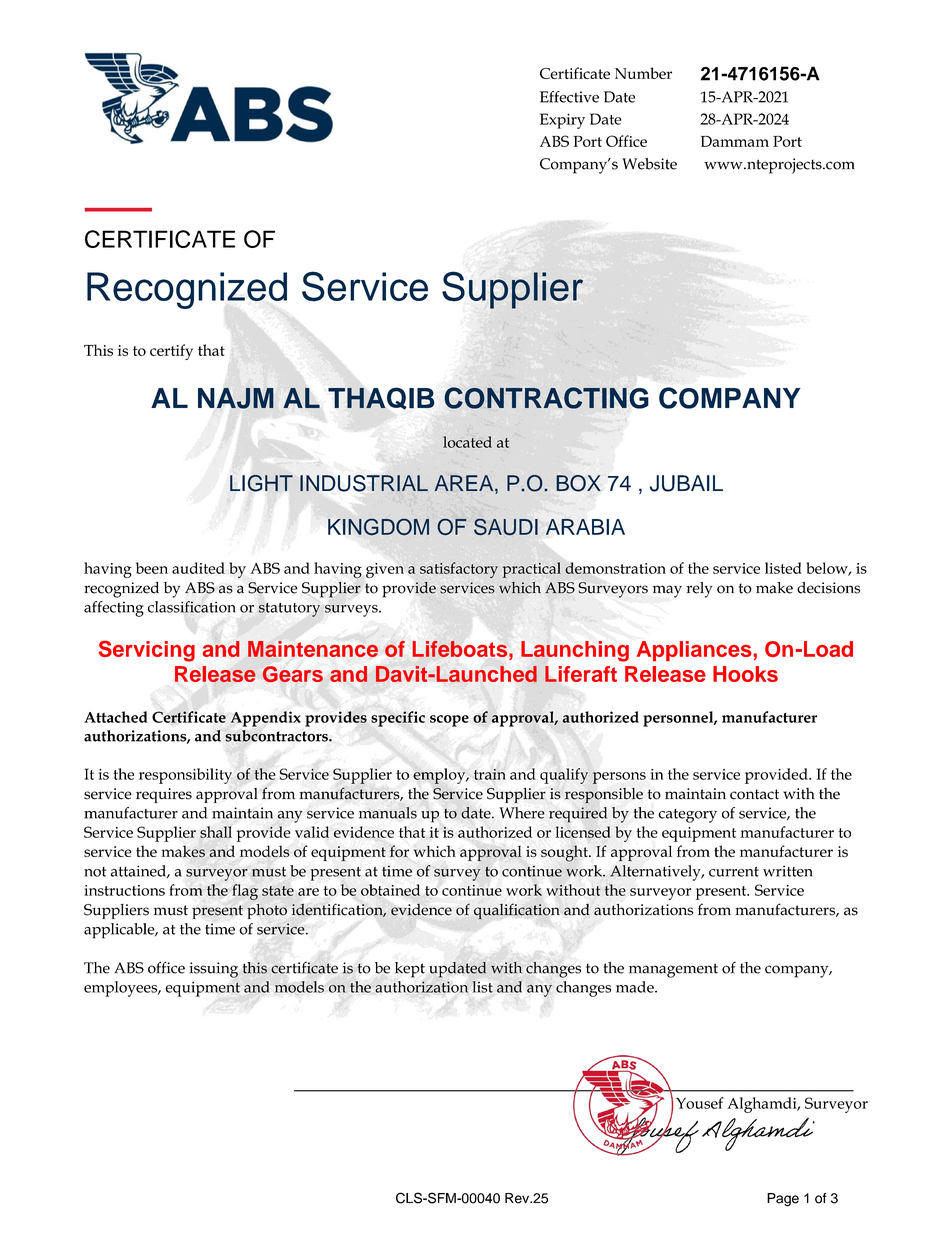 The image size is (952, 1233). What do you see at coordinates (467, 442) in the document?
I see `located` at bounding box center [467, 442].
